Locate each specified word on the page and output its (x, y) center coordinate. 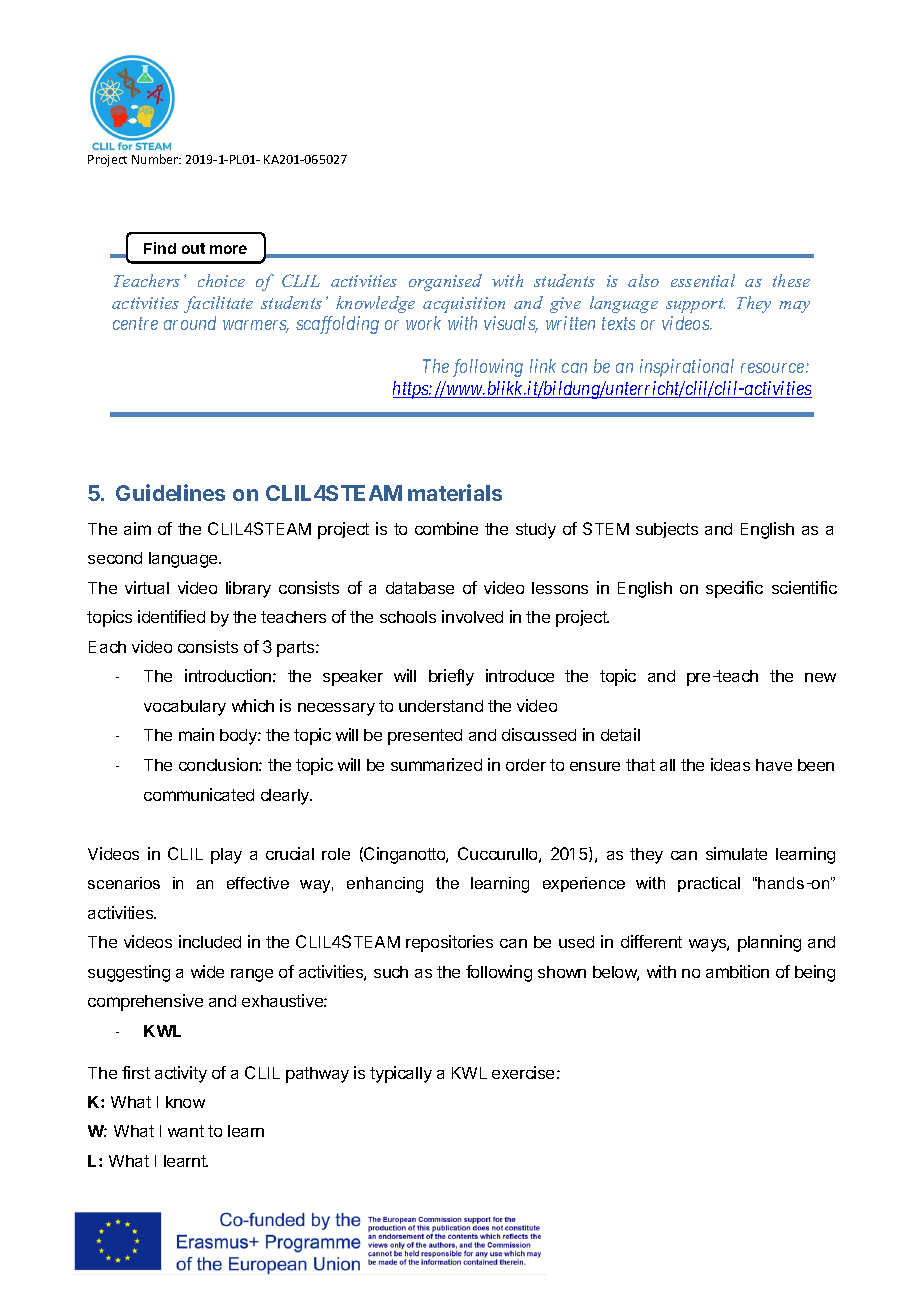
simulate (736, 853)
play (226, 856)
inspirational (687, 368)
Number (156, 159)
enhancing (385, 885)
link (543, 366)
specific (734, 589)
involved (472, 616)
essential (703, 280)
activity (181, 1074)
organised (445, 282)
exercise (523, 1072)
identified (171, 616)
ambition (737, 971)
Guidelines (170, 492)
